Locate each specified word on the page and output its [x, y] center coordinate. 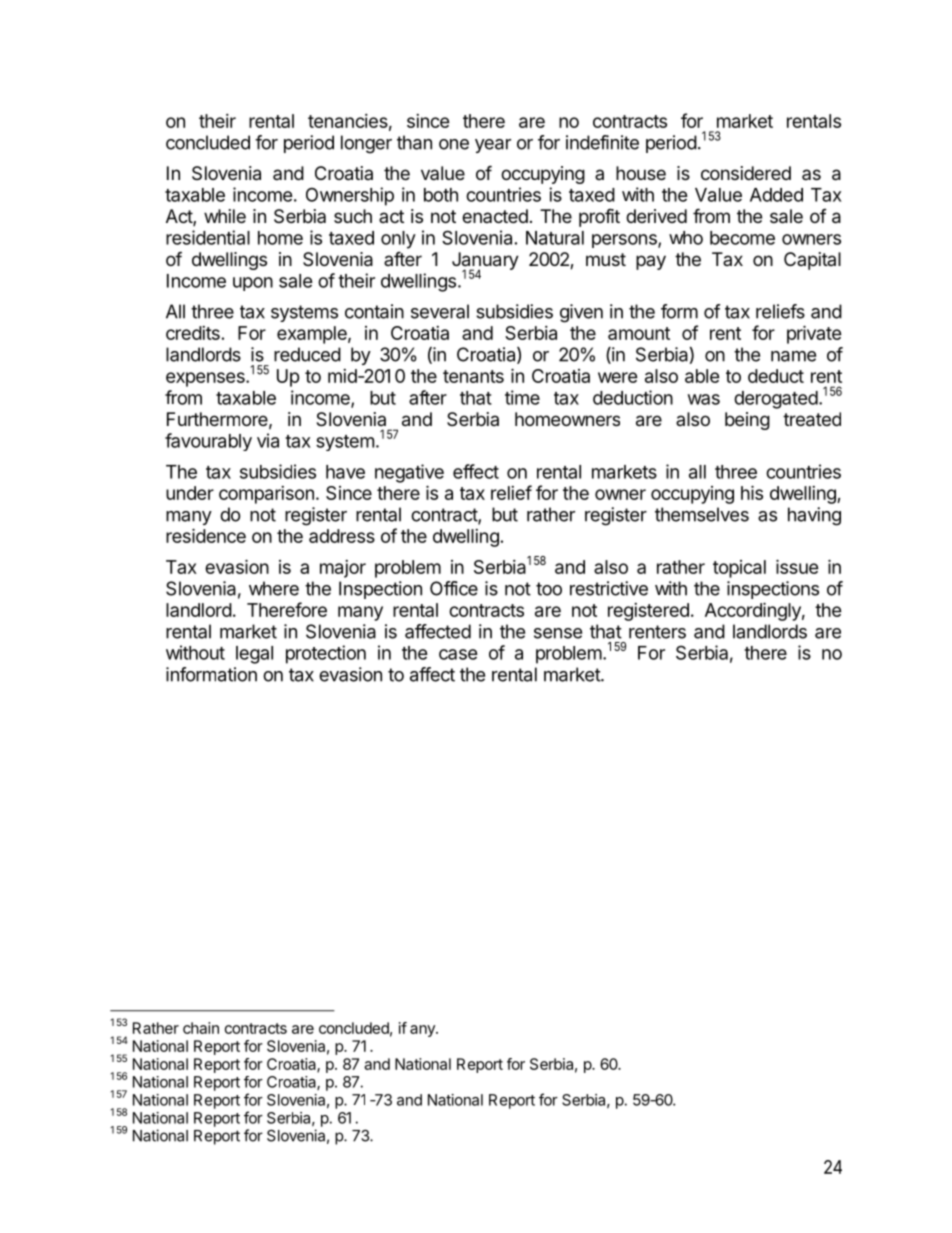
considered [746, 173]
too [549, 589]
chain [201, 1028]
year [493, 146]
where [274, 588]
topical [739, 569]
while [225, 216]
